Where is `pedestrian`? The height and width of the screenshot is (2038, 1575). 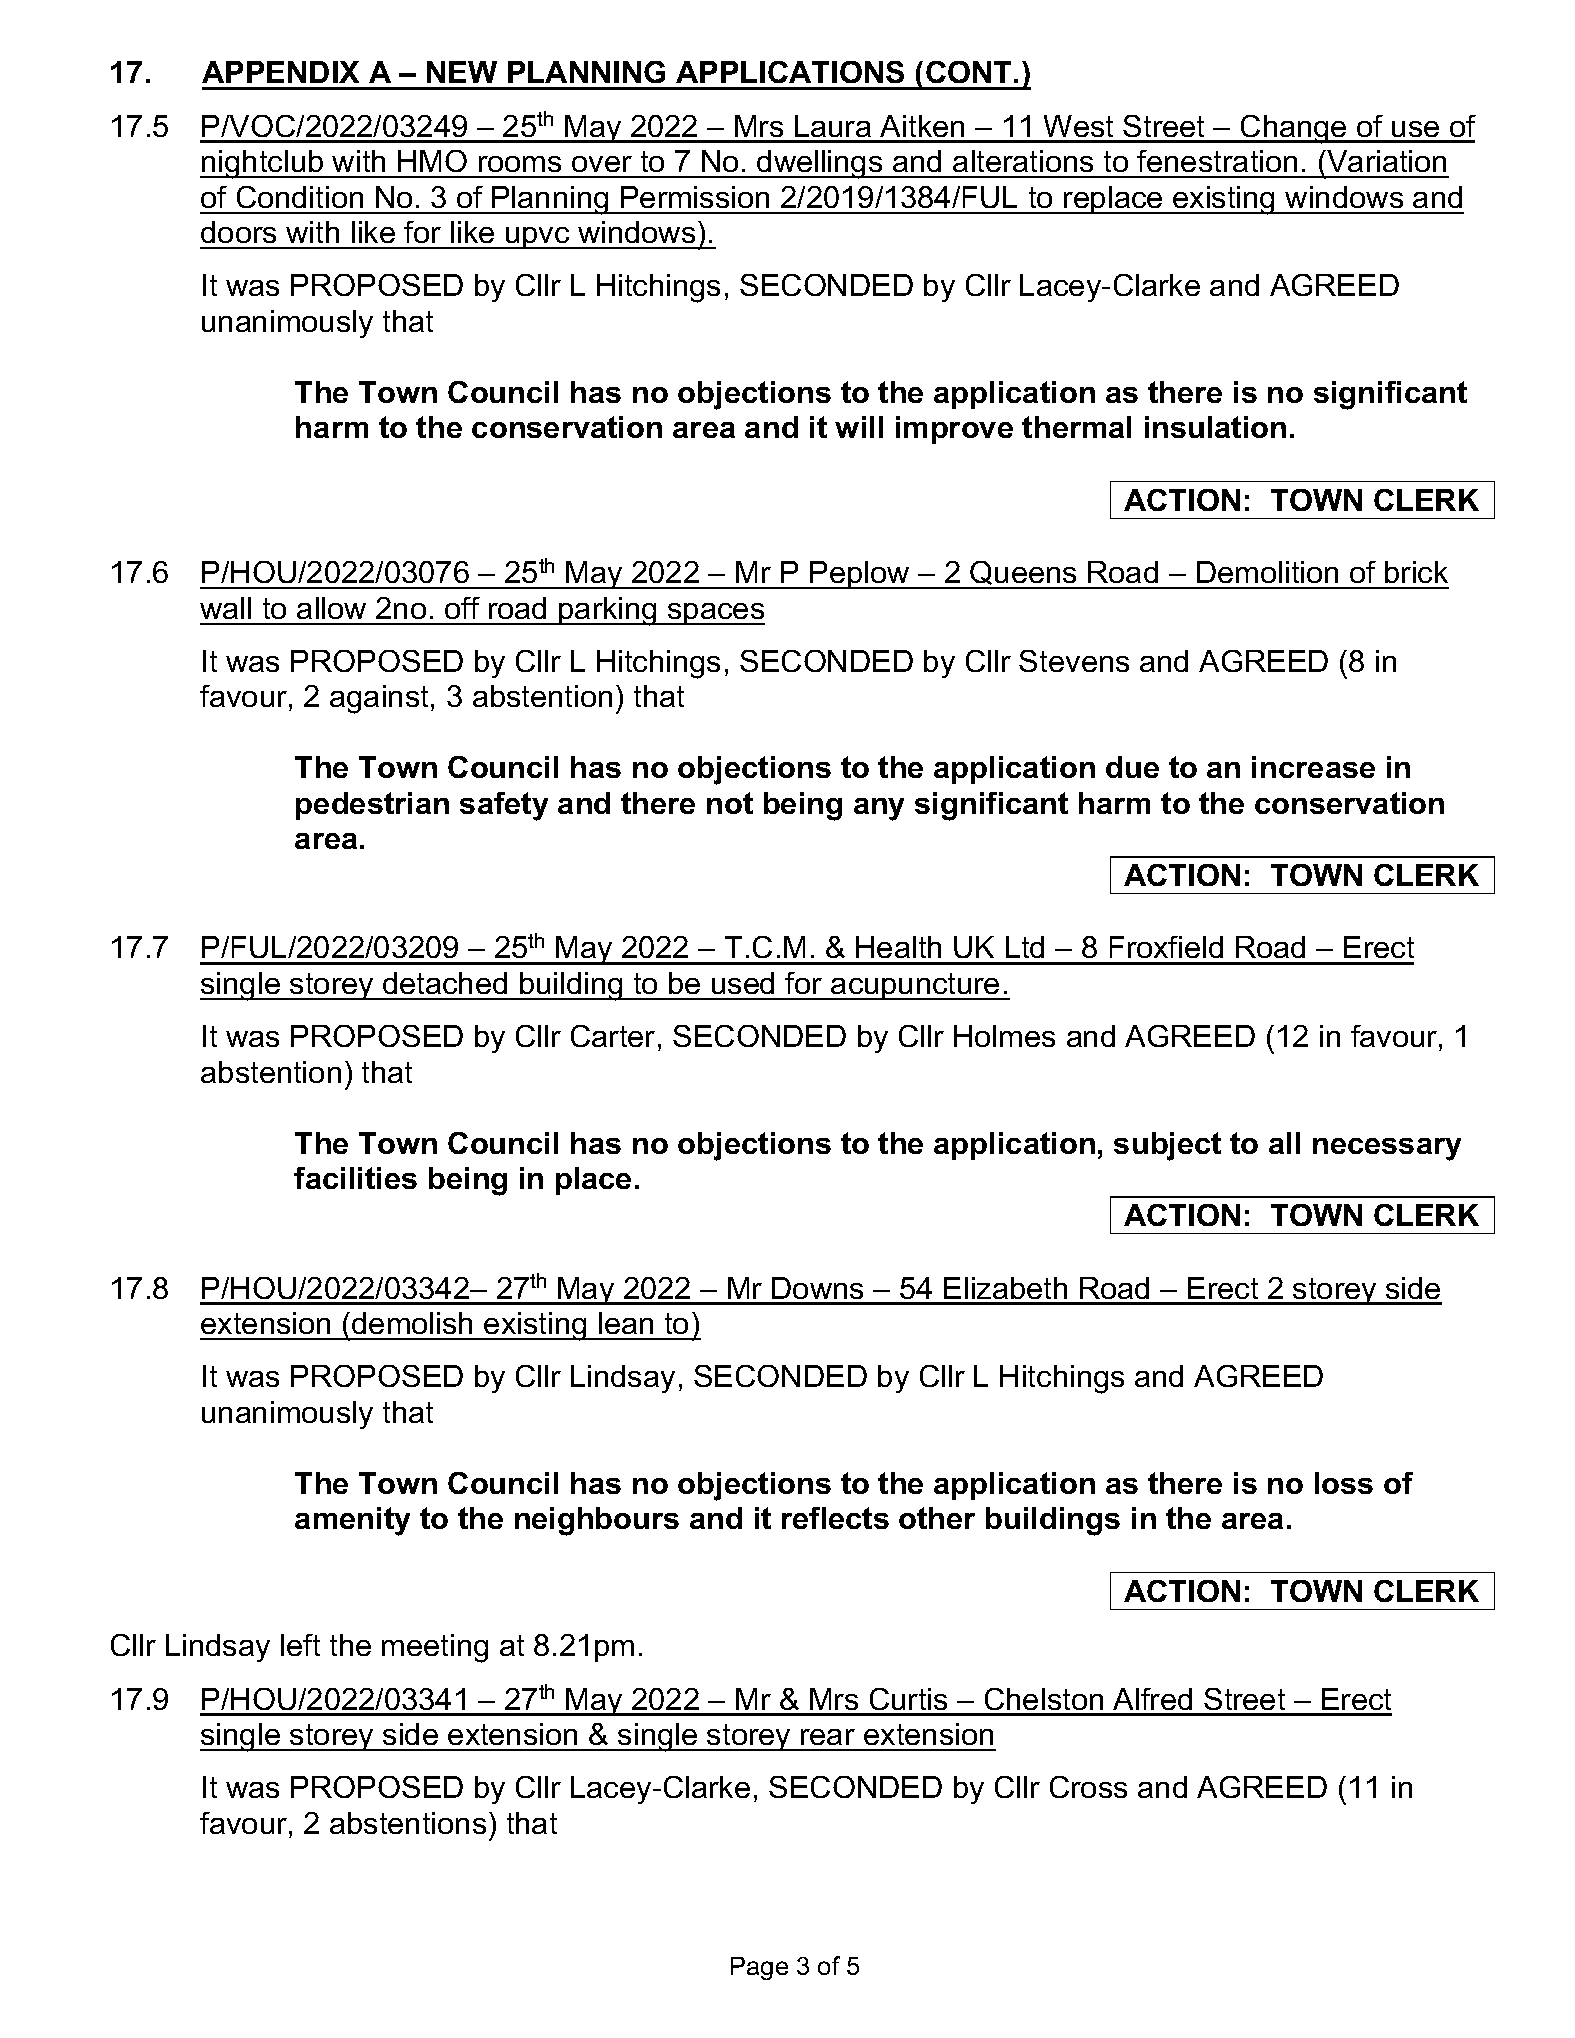 pedestrian is located at coordinates (372, 806).
